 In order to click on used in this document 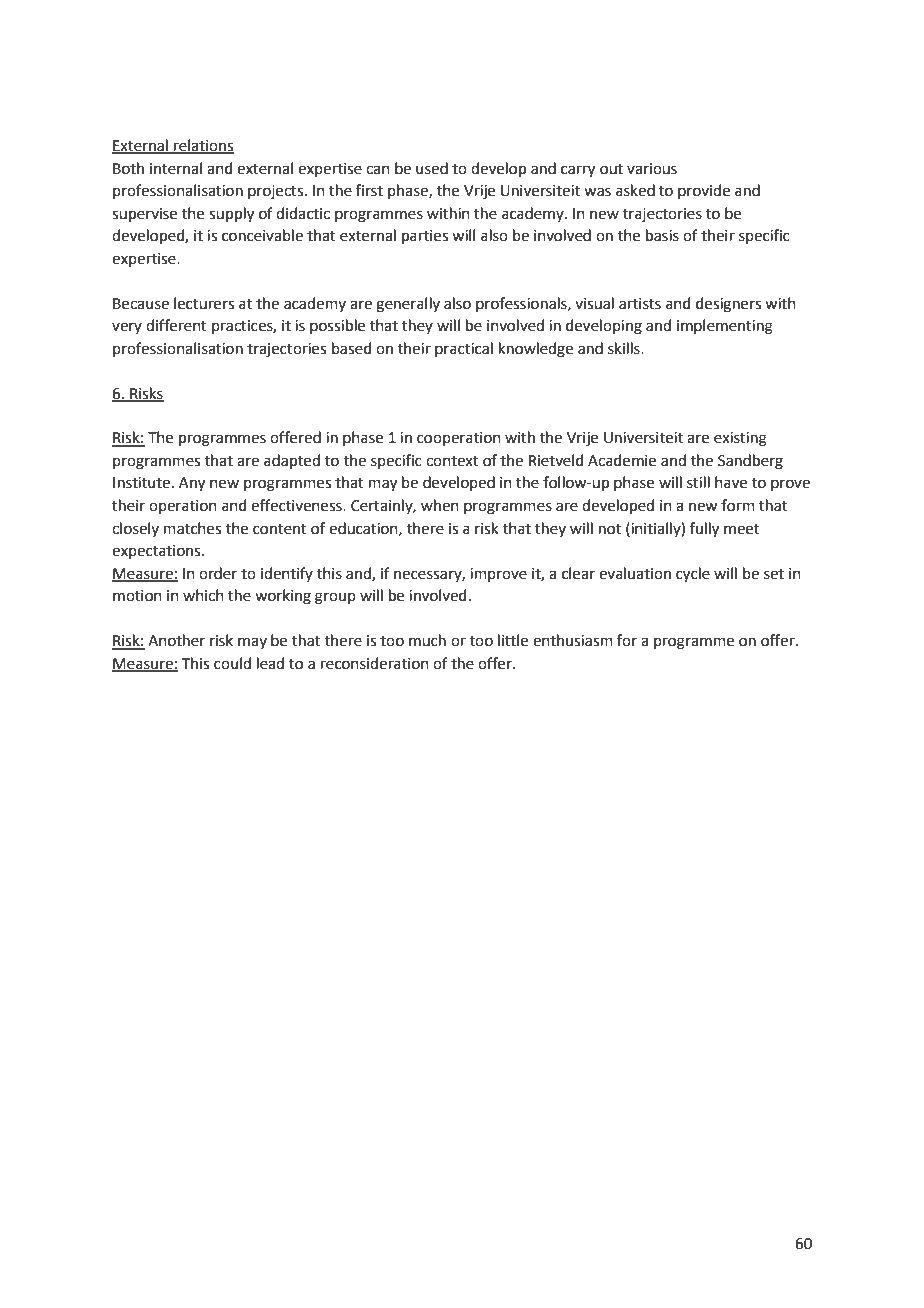, I will do `click(432, 168)`.
